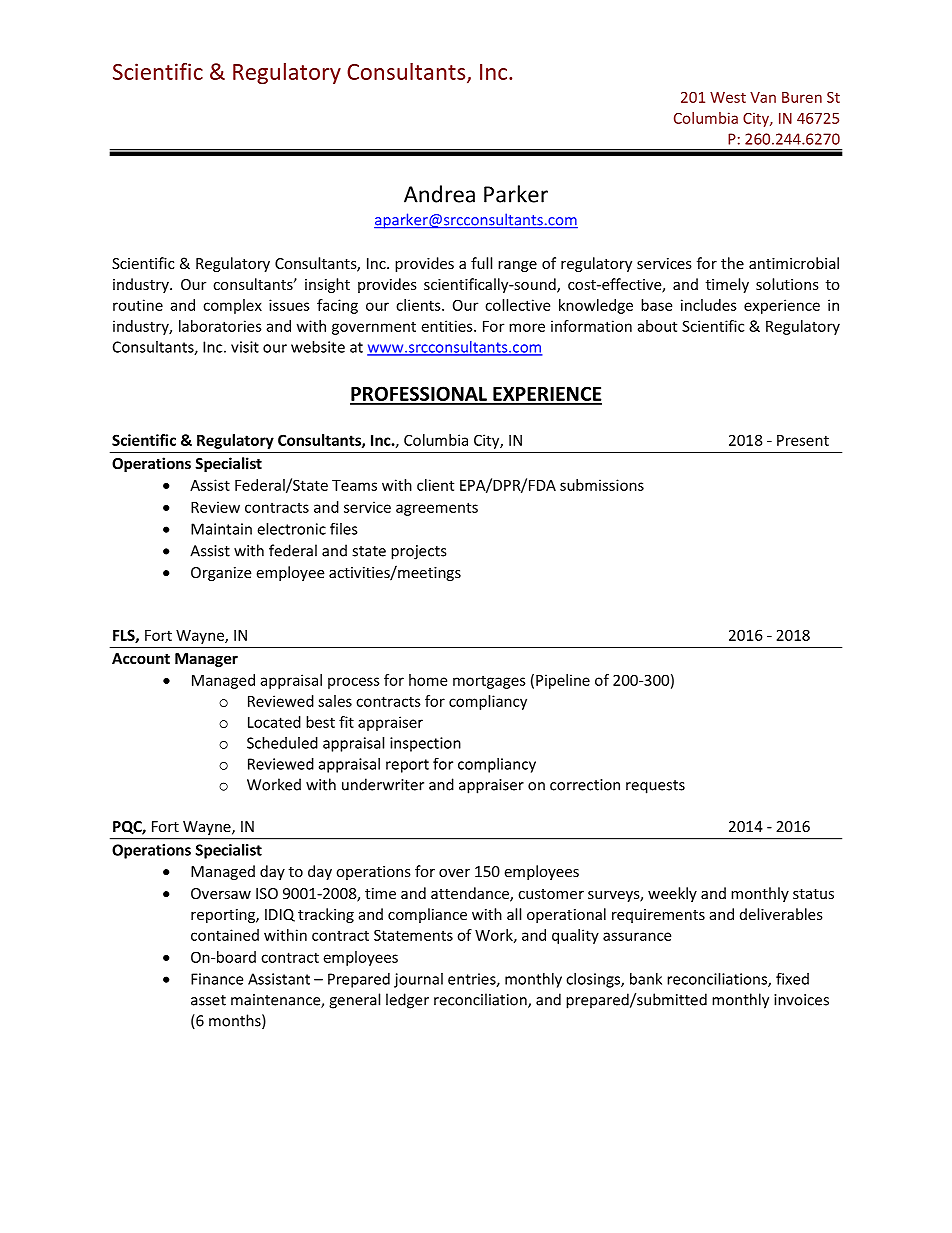 This screenshot has width=952, height=1233. What do you see at coordinates (221, 529) in the screenshot?
I see `Maintain` at bounding box center [221, 529].
